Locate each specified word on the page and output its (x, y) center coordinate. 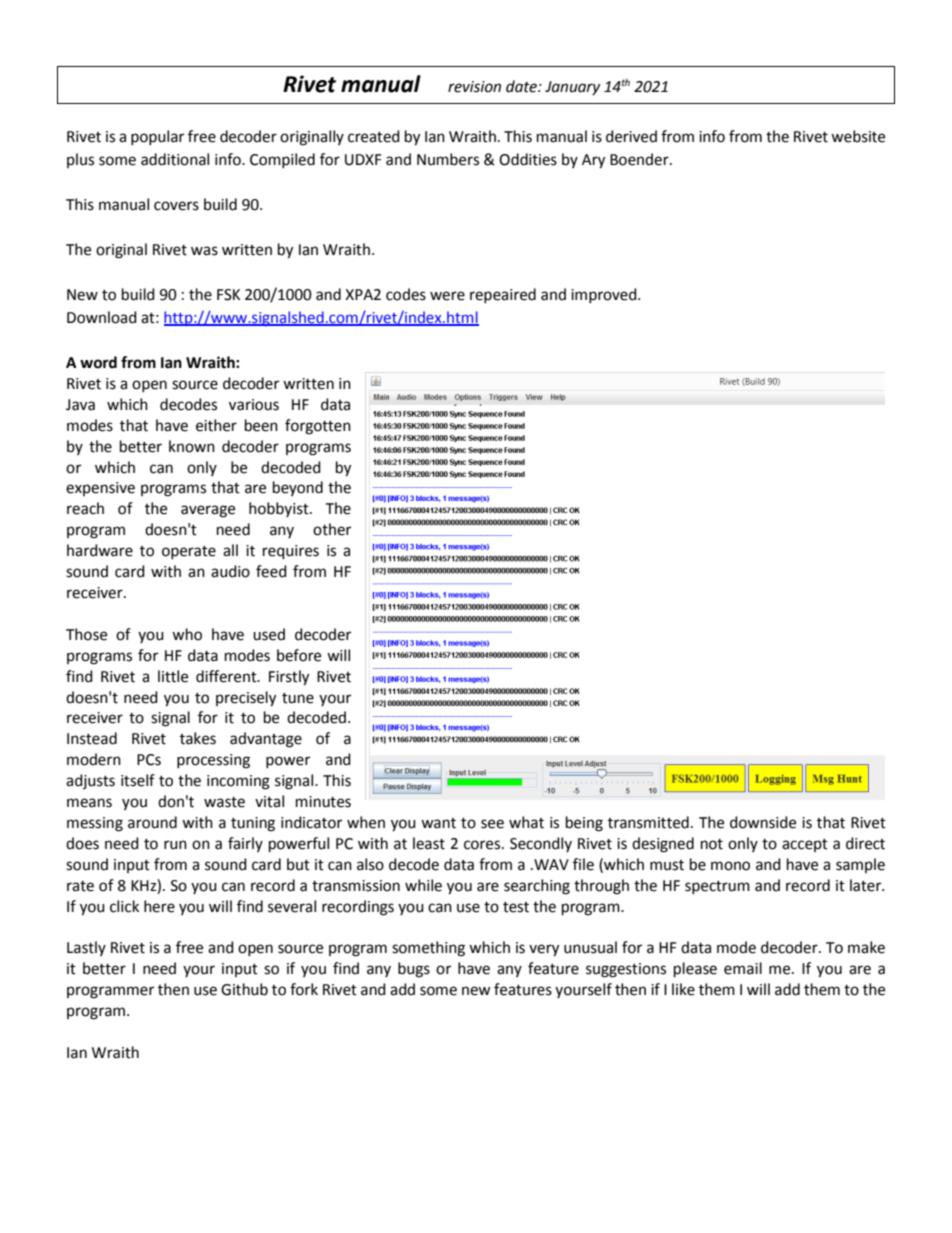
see (492, 824)
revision (474, 87)
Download (102, 317)
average (208, 511)
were (447, 296)
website (858, 136)
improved (605, 295)
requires (291, 552)
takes (198, 738)
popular (157, 137)
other (332, 529)
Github (244, 989)
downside (763, 822)
